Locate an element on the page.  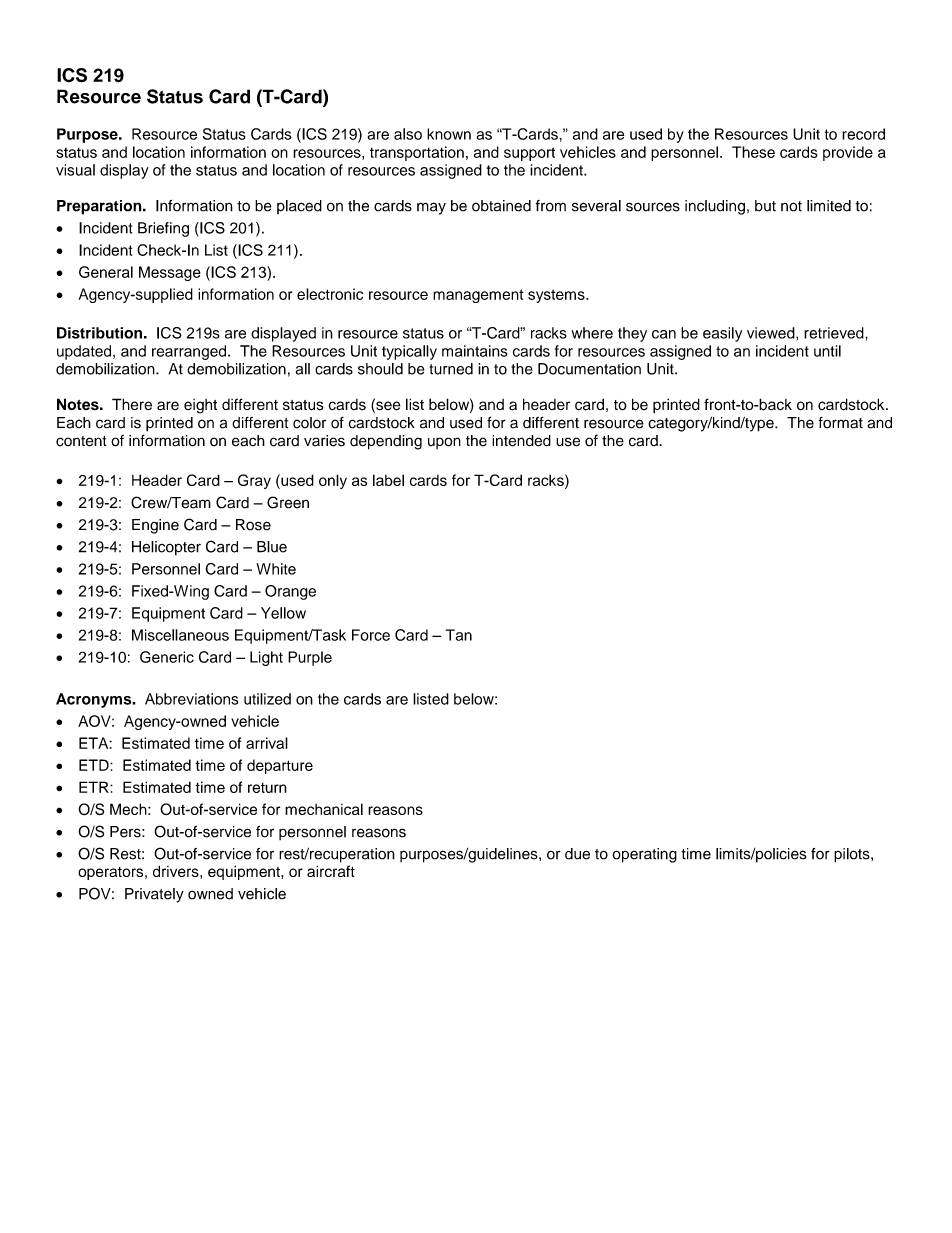
turned is located at coordinates (451, 369).
